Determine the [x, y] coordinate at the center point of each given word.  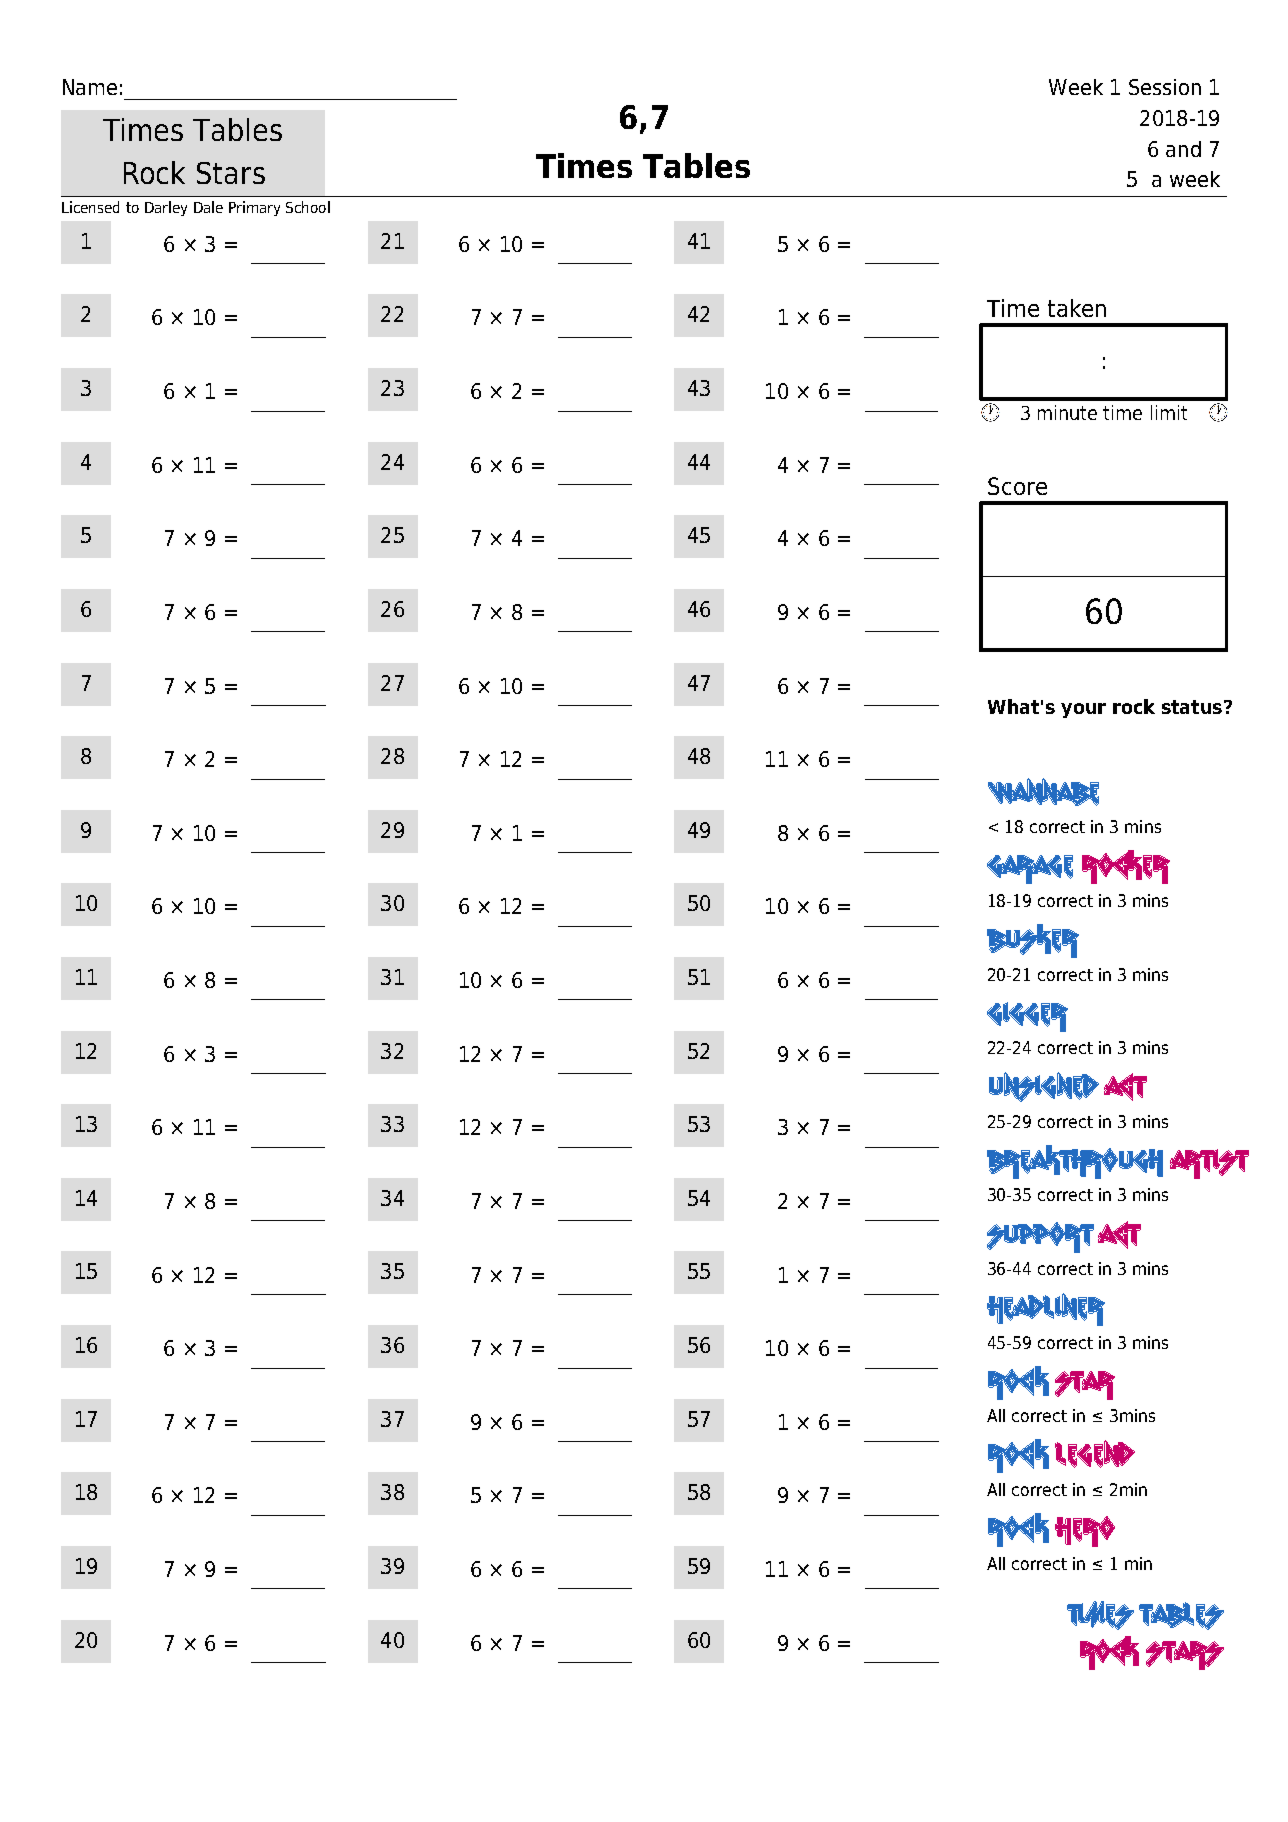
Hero [1085, 1531]
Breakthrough [1075, 1162]
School [308, 207]
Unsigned [1044, 1087]
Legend [1095, 1454]
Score [1017, 486]
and [1183, 149]
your [1083, 710]
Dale [208, 207]
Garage [1030, 869]
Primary [254, 208]
